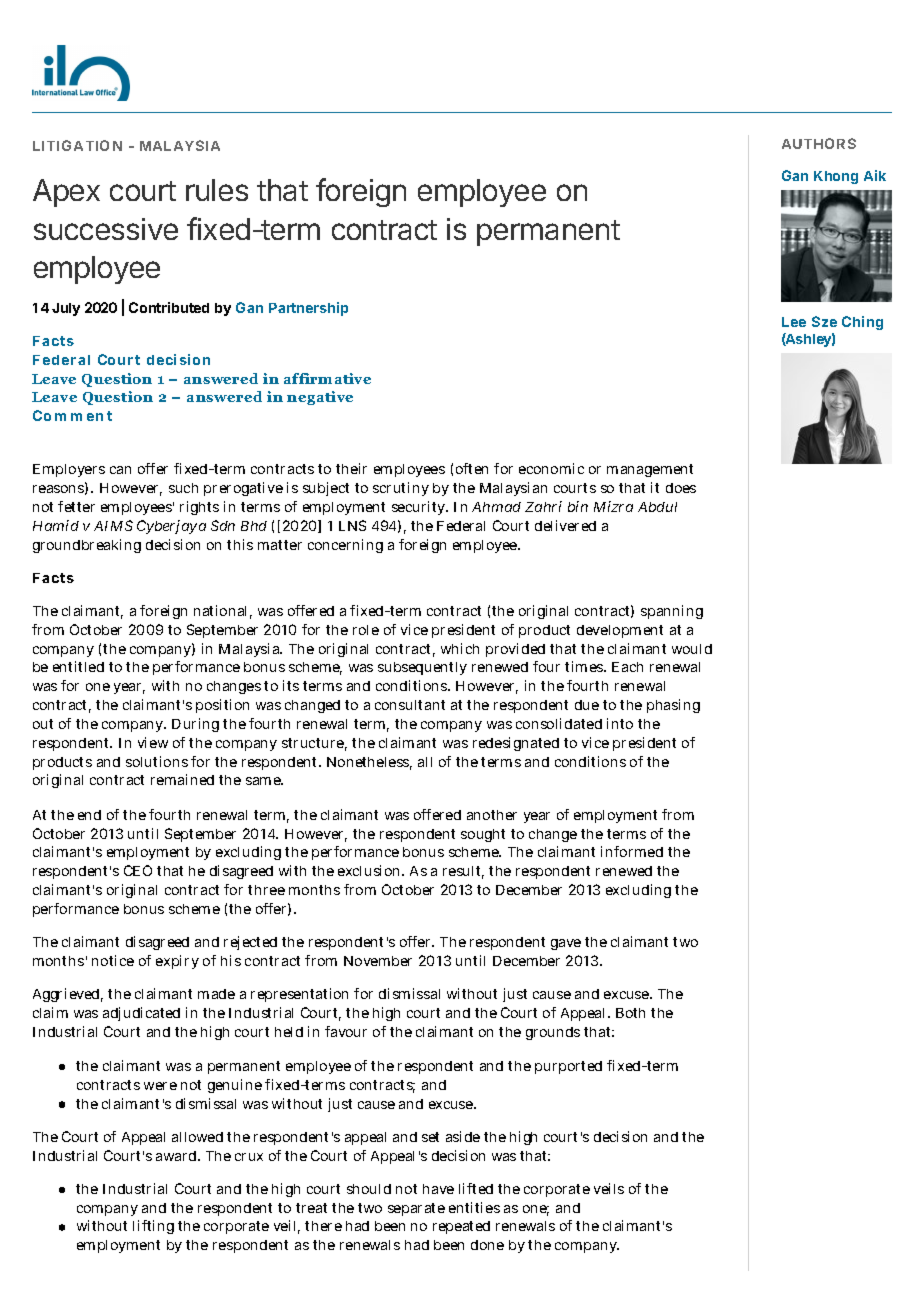 This document has width=924, height=1308. Describe the element at coordinates (681, 488) in the document. I see `does` at that location.
